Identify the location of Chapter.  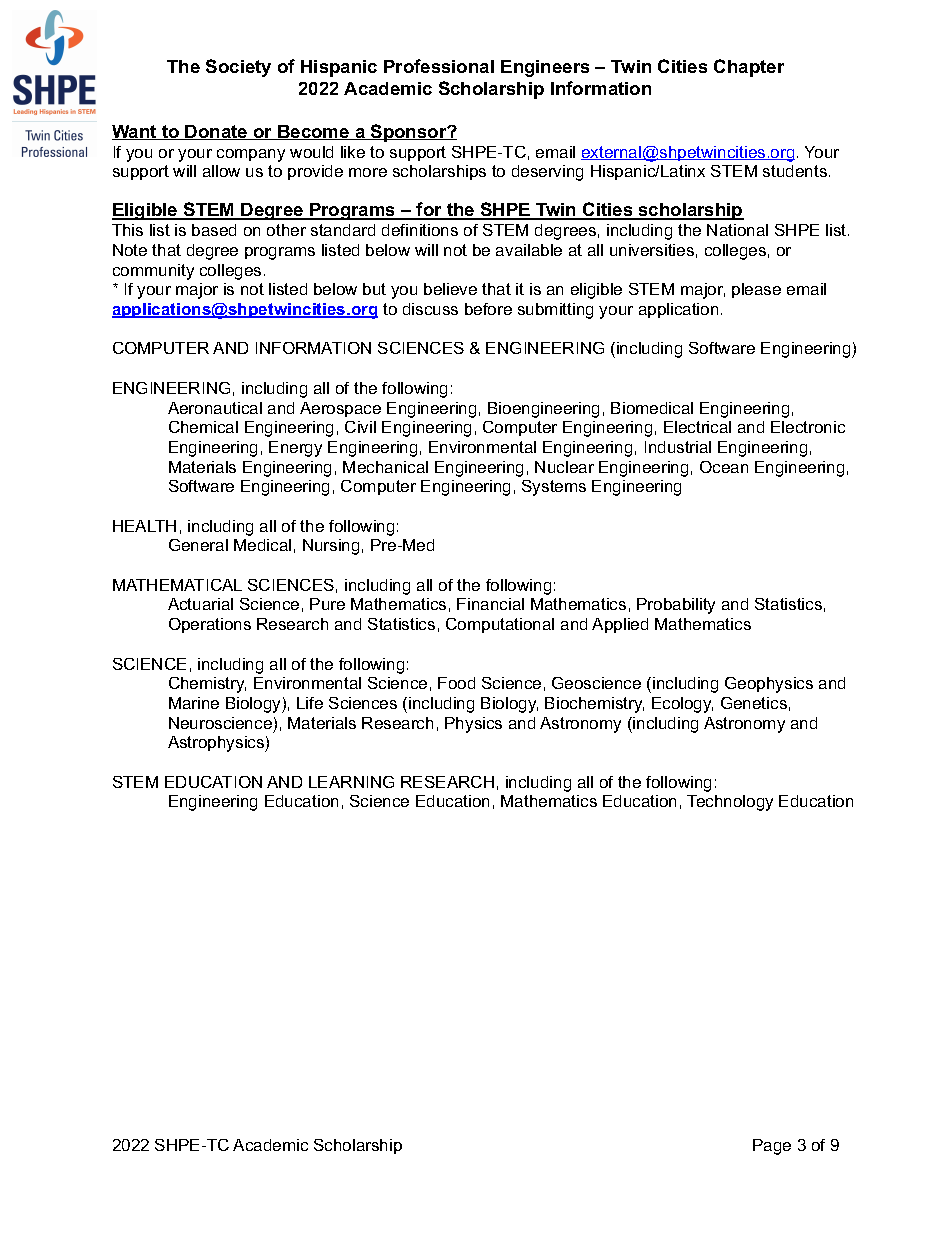
(749, 68).
